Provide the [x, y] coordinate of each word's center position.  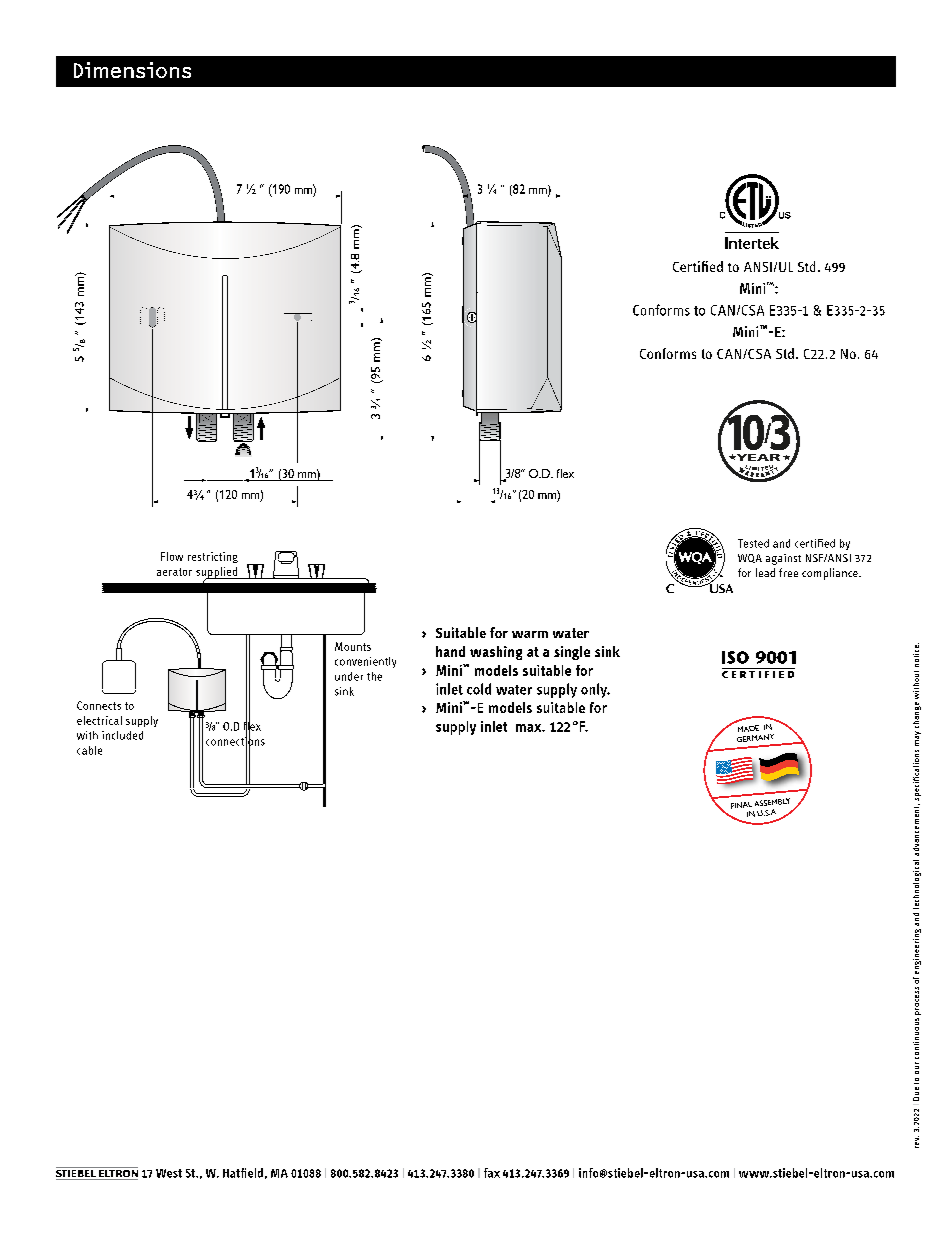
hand [450, 651]
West [169, 1173]
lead [765, 572]
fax [492, 1173]
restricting [213, 557]
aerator [174, 572]
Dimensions [132, 70]
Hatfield [243, 1173]
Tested [753, 543]
